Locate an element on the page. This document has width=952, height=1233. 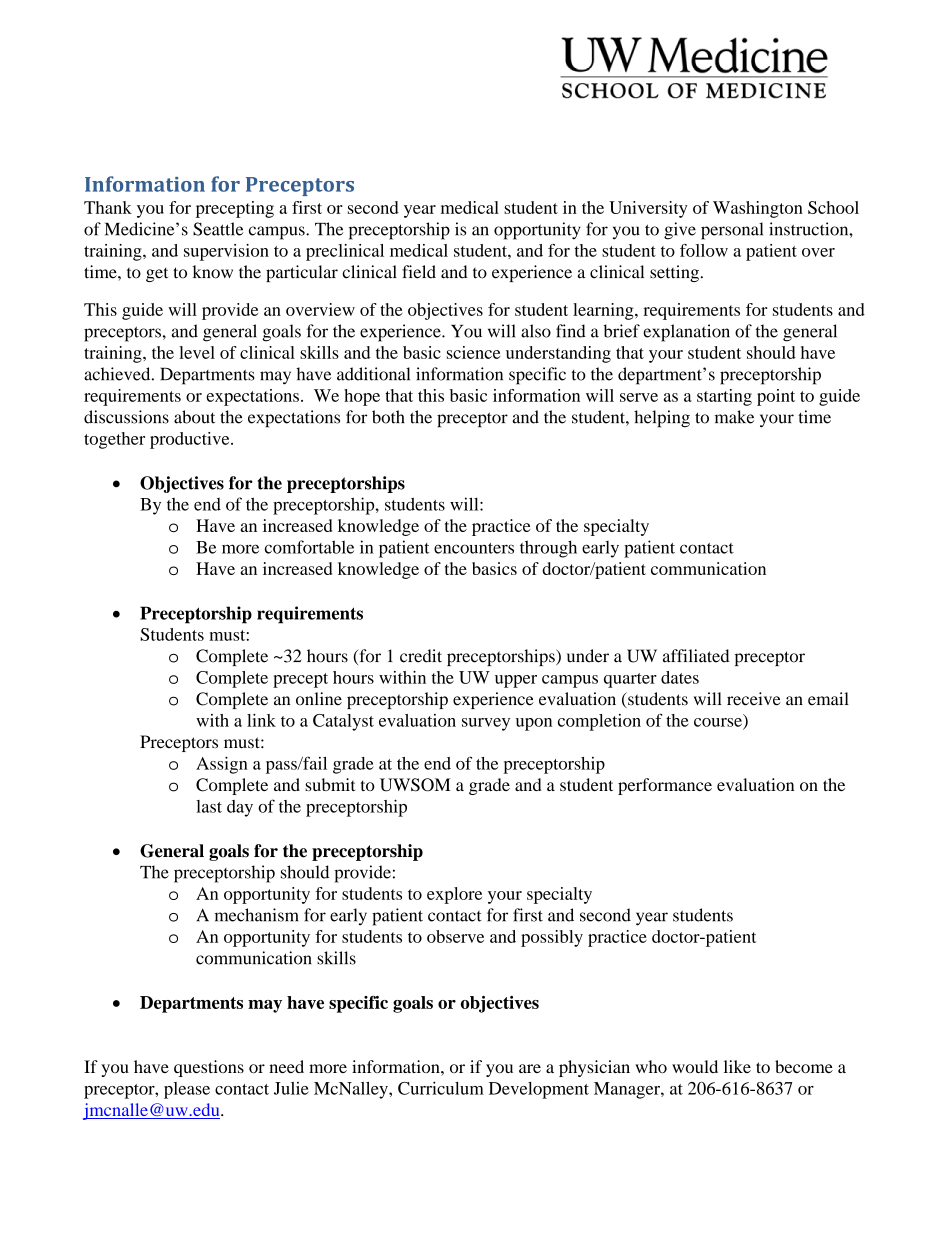
questions is located at coordinates (209, 1068).
